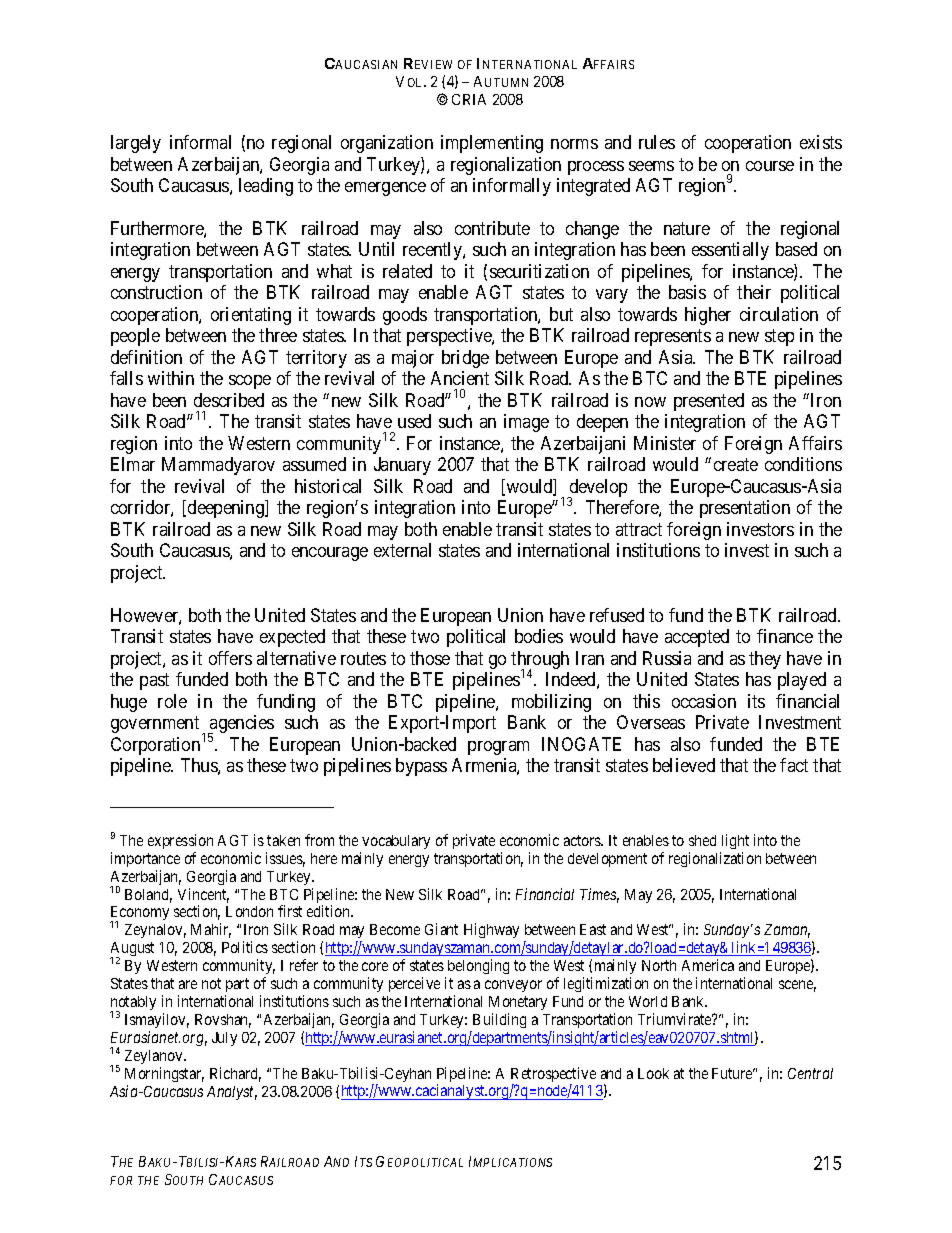 Image resolution: width=952 pixels, height=1233 pixels. Describe the element at coordinates (697, 638) in the image. I see `accepted` at that location.
